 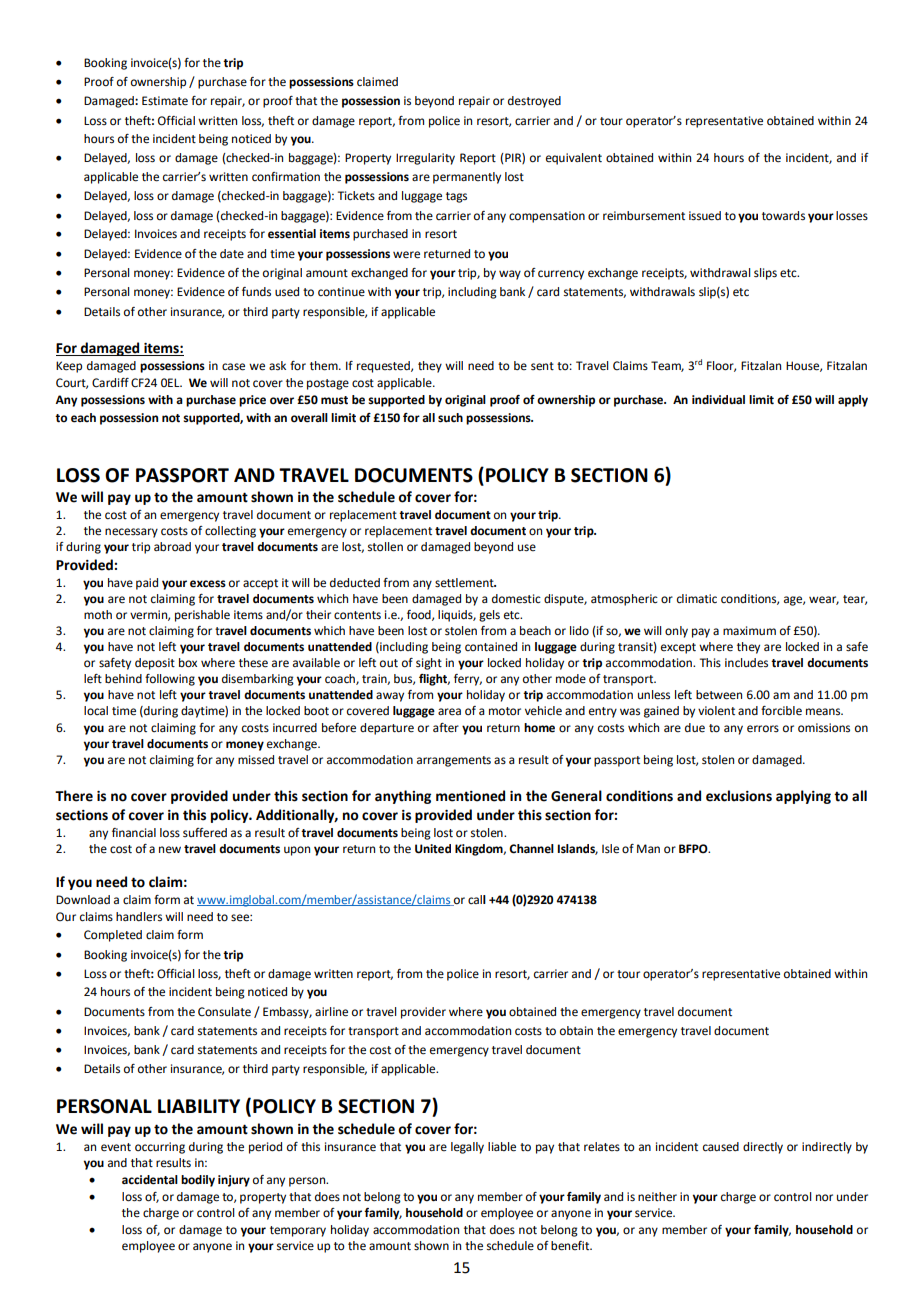 What do you see at coordinates (467, 1148) in the screenshot?
I see `legally` at bounding box center [467, 1148].
